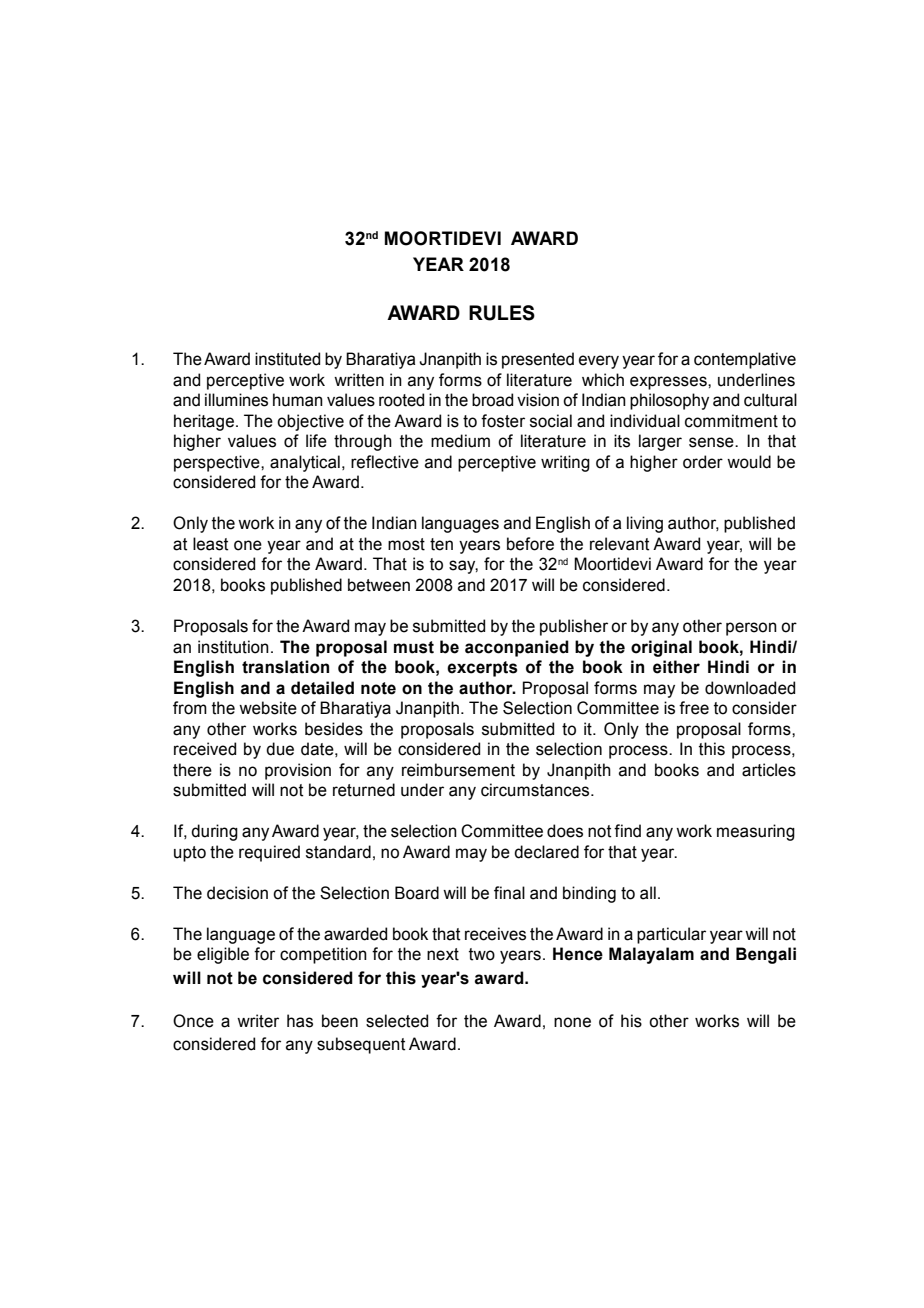 This screenshot has width=924, height=1308. What do you see at coordinates (509, 893) in the screenshot?
I see `final` at bounding box center [509, 893].
